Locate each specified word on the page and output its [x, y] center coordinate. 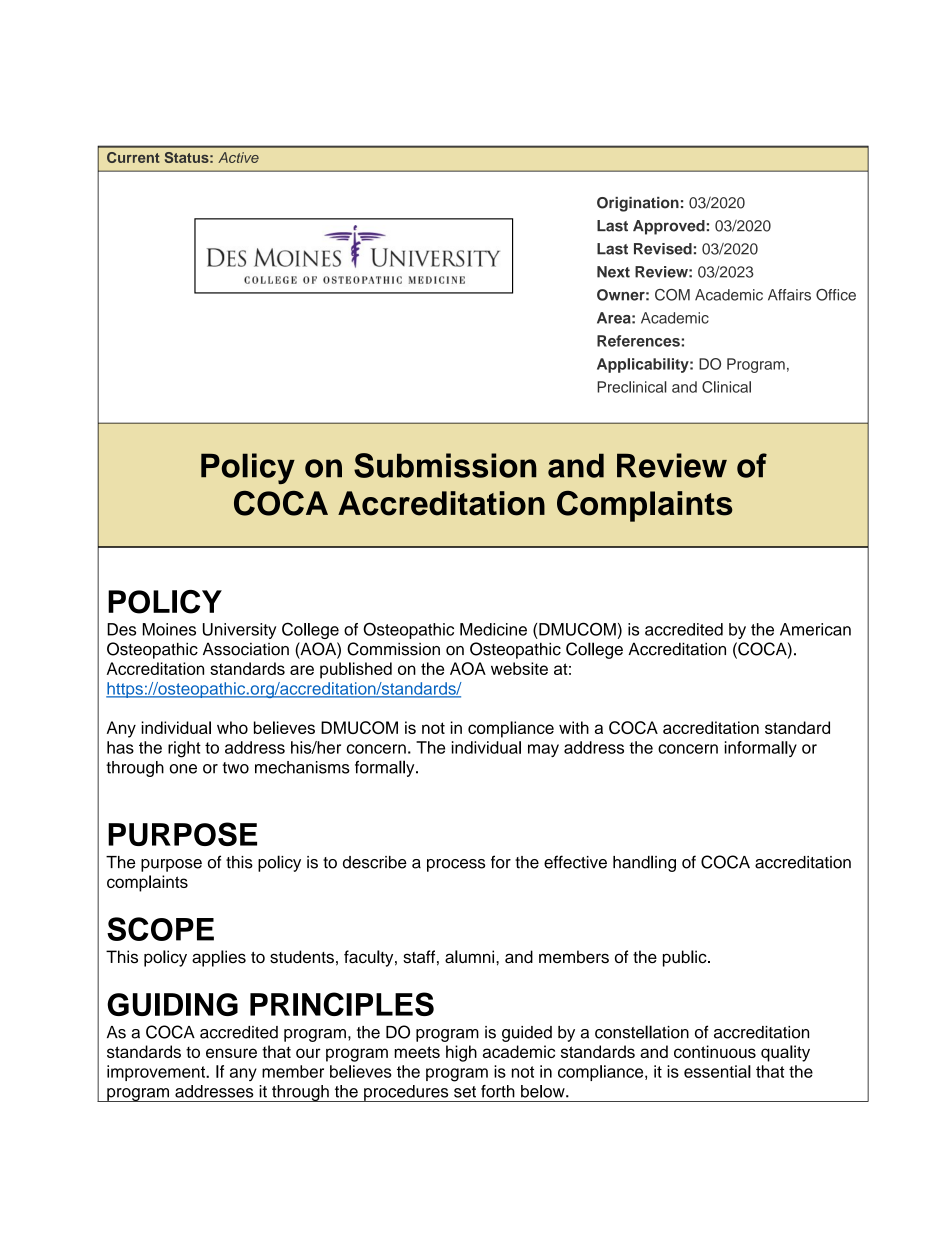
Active [238, 157]
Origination [638, 204]
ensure [231, 1053]
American [815, 629]
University [239, 631]
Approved [669, 227]
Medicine [493, 629]
